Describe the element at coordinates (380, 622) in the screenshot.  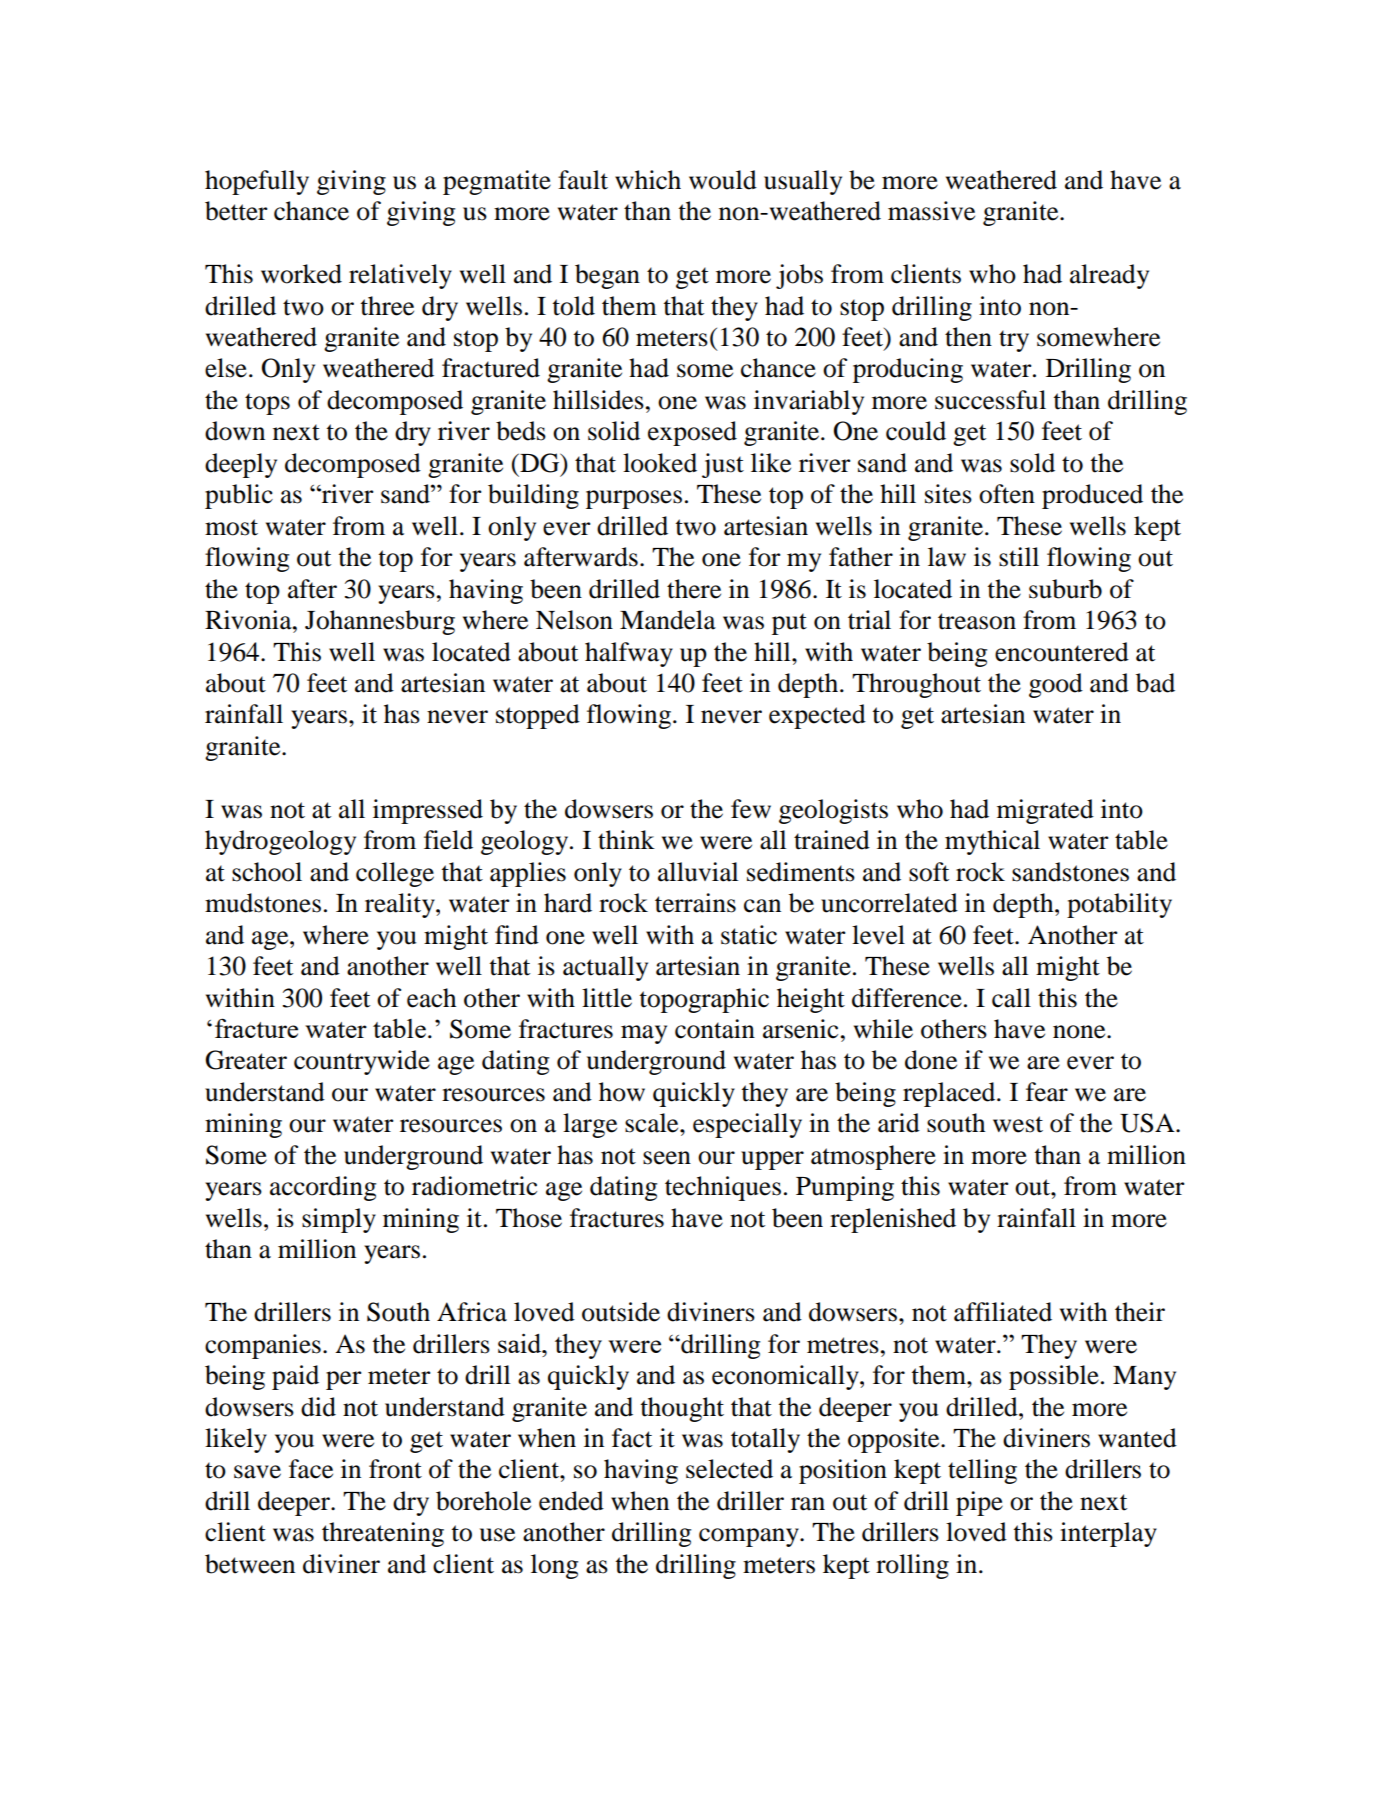
I see `Johannesburg` at that location.
